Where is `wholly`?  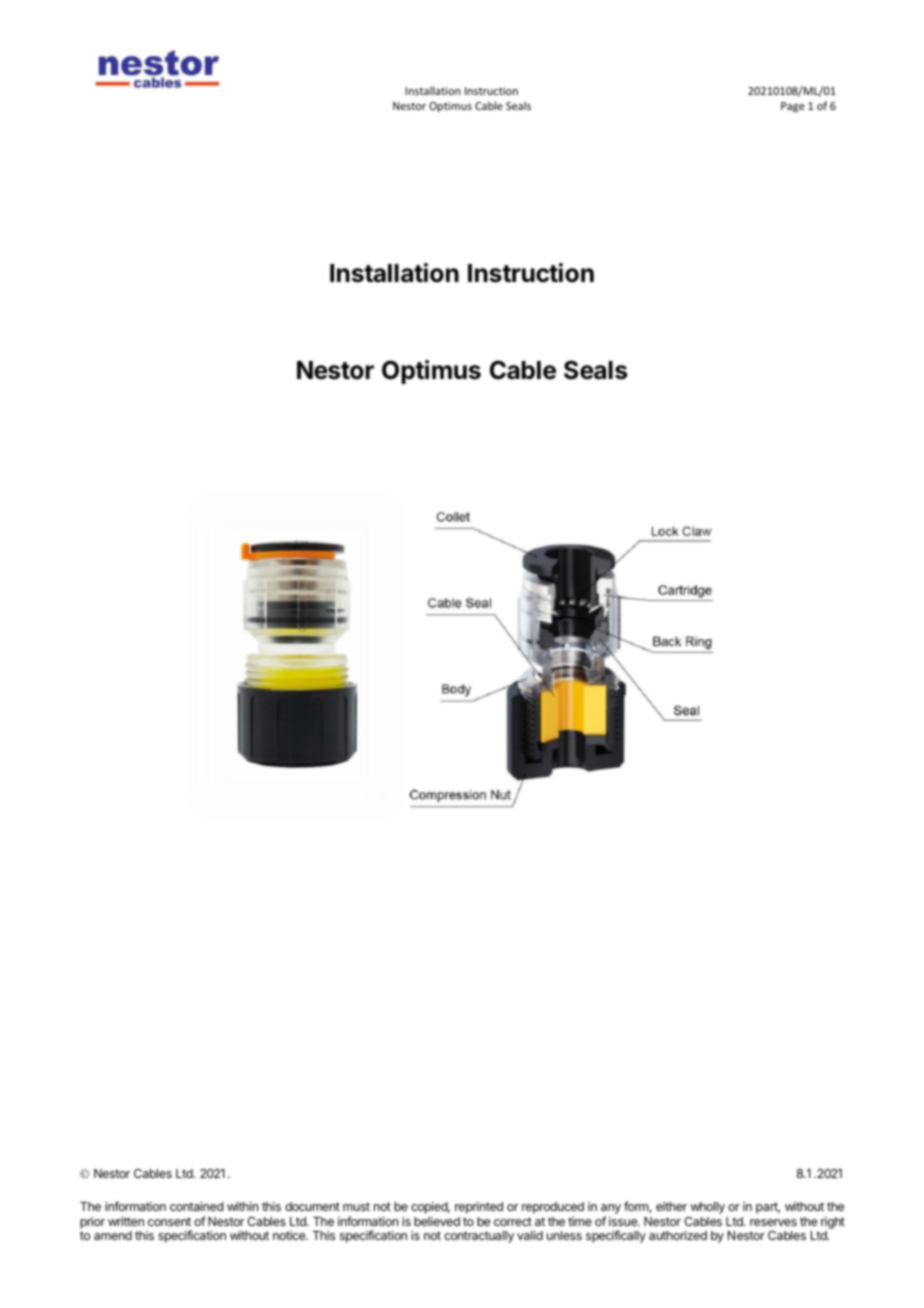
wholly is located at coordinates (708, 1208).
